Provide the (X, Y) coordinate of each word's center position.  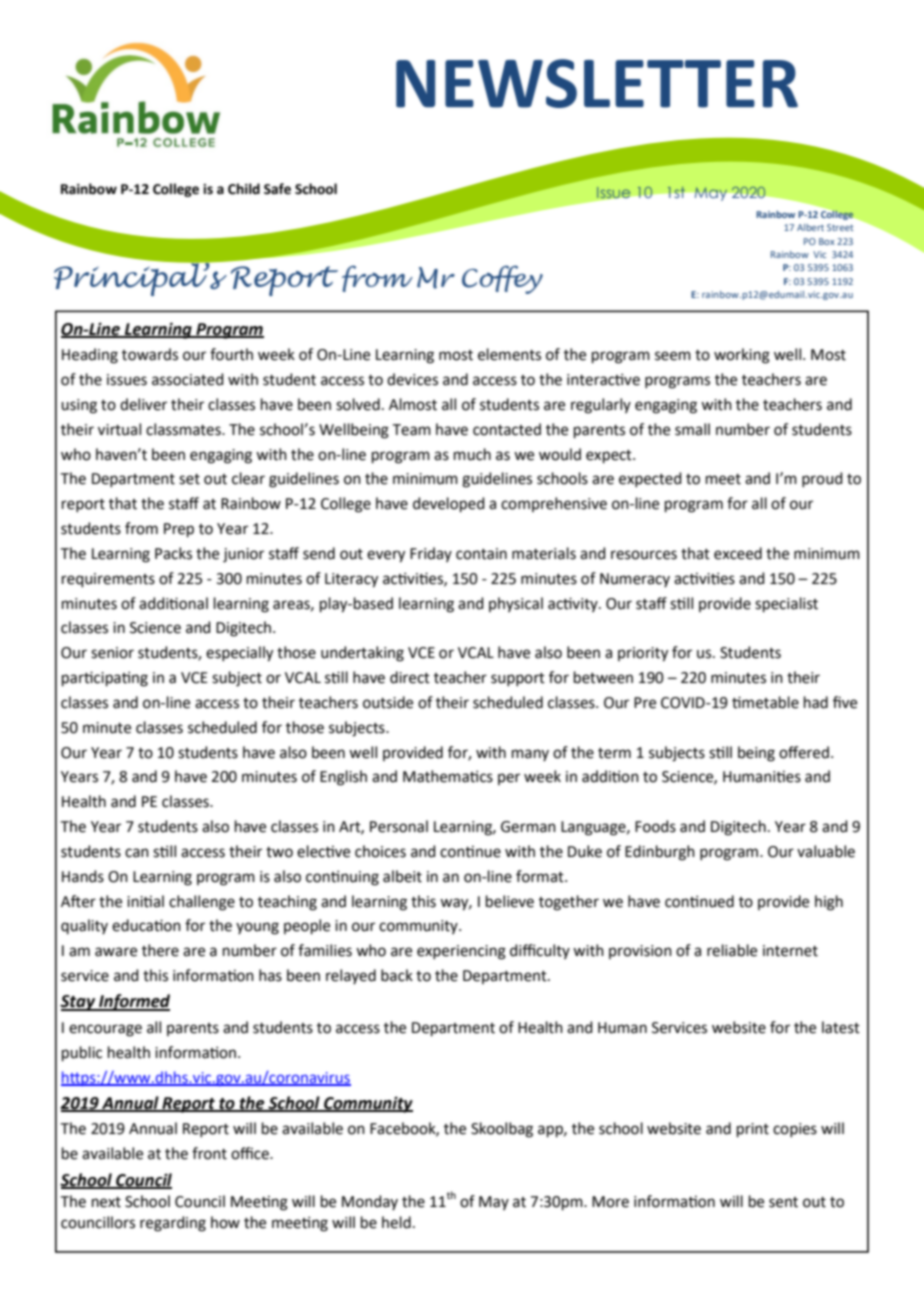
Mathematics (448, 776)
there (160, 950)
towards (150, 354)
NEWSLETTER (597, 83)
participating (105, 679)
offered (804, 752)
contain (481, 554)
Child (244, 189)
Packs (173, 553)
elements (509, 354)
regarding (173, 1224)
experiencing (461, 952)
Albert (810, 227)
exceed (738, 553)
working (742, 356)
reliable (732, 950)
